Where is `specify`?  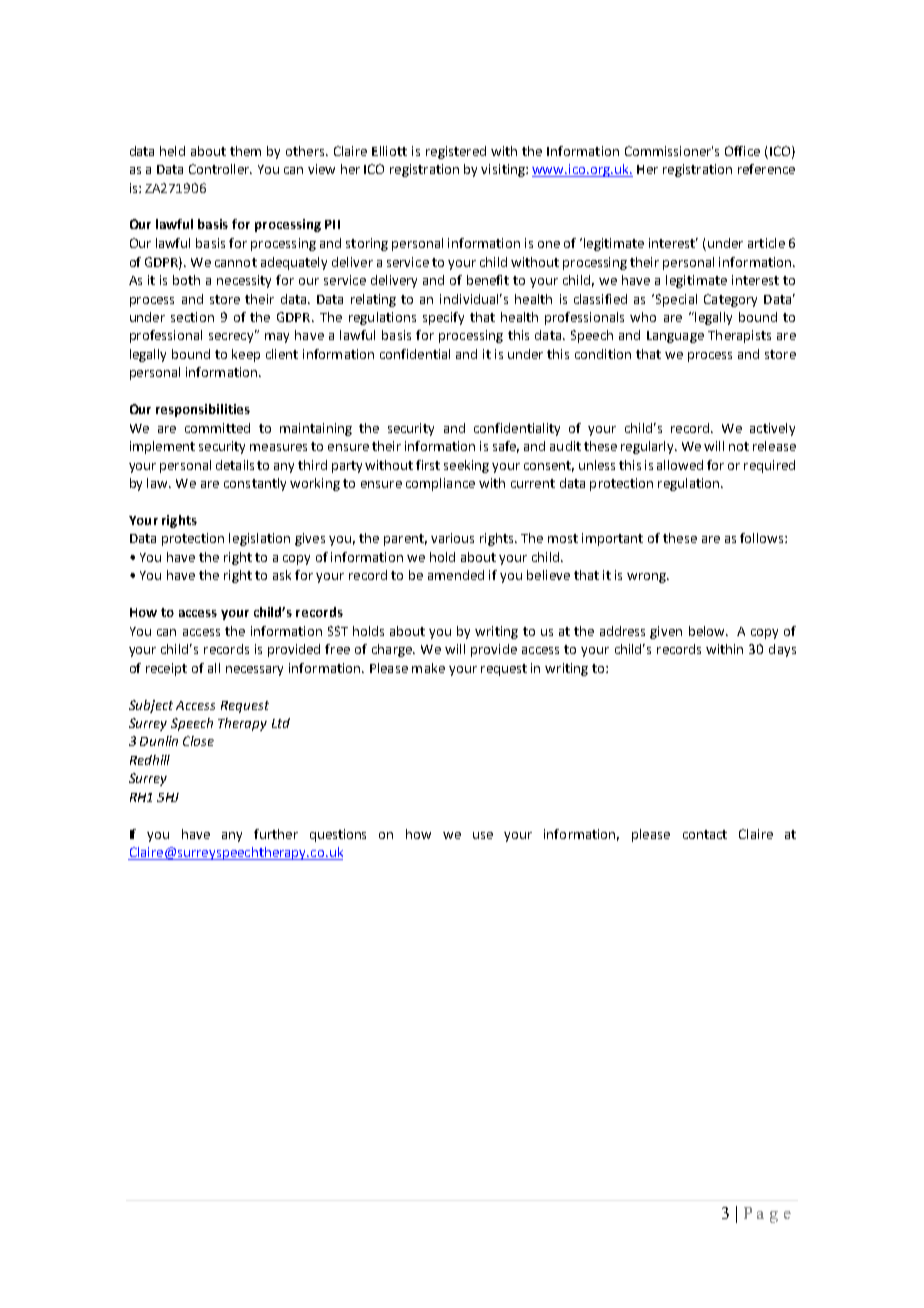 specify is located at coordinates (443, 318).
